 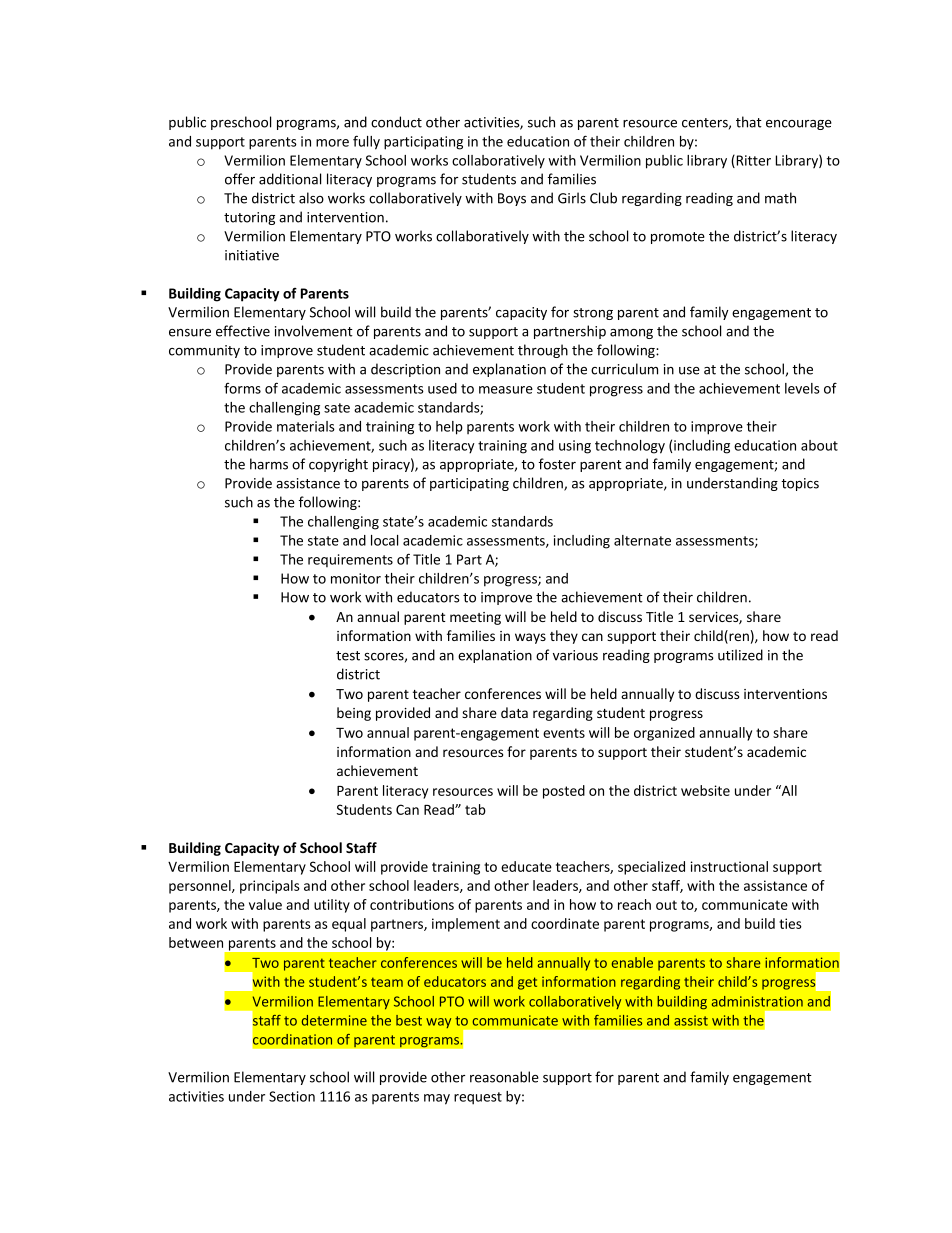 What do you see at coordinates (740, 655) in the page?
I see `utilized` at bounding box center [740, 655].
